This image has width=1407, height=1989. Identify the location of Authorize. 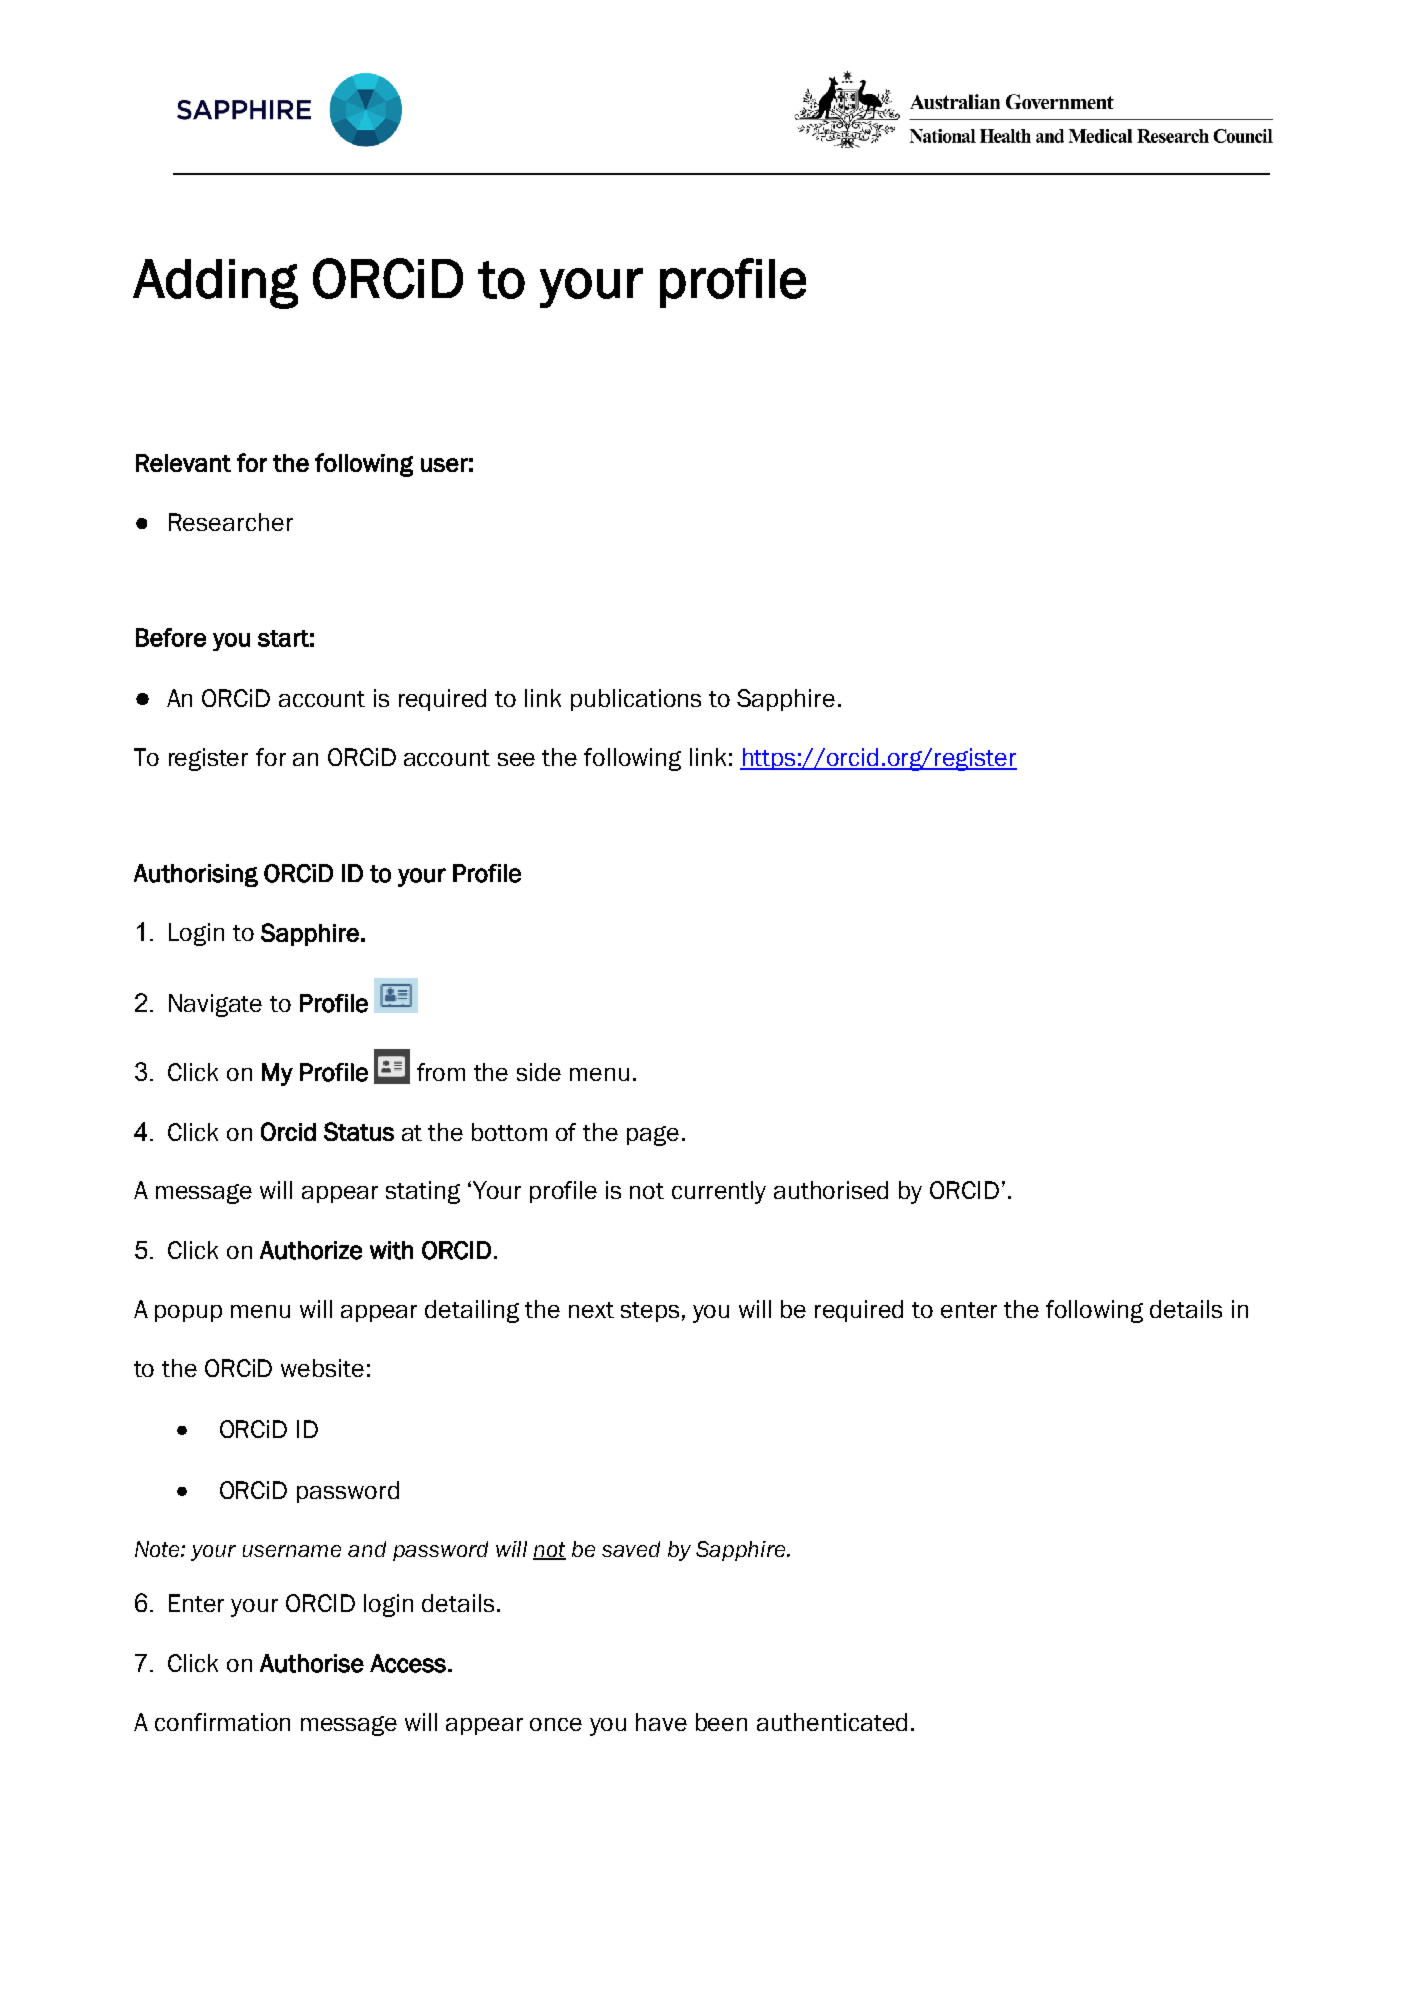
(311, 1250).
